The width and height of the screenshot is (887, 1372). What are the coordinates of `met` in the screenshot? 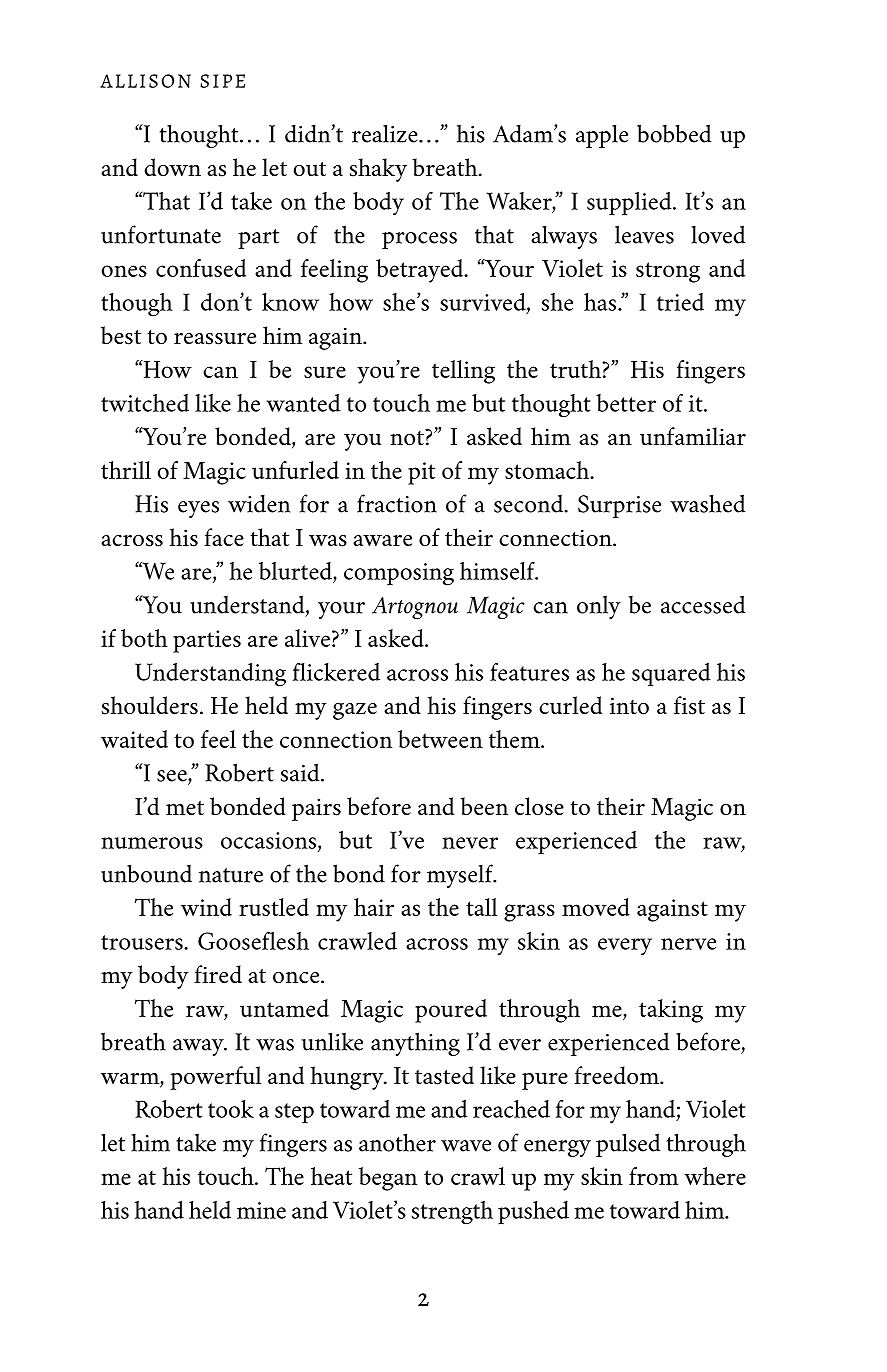 It's located at (185, 808).
